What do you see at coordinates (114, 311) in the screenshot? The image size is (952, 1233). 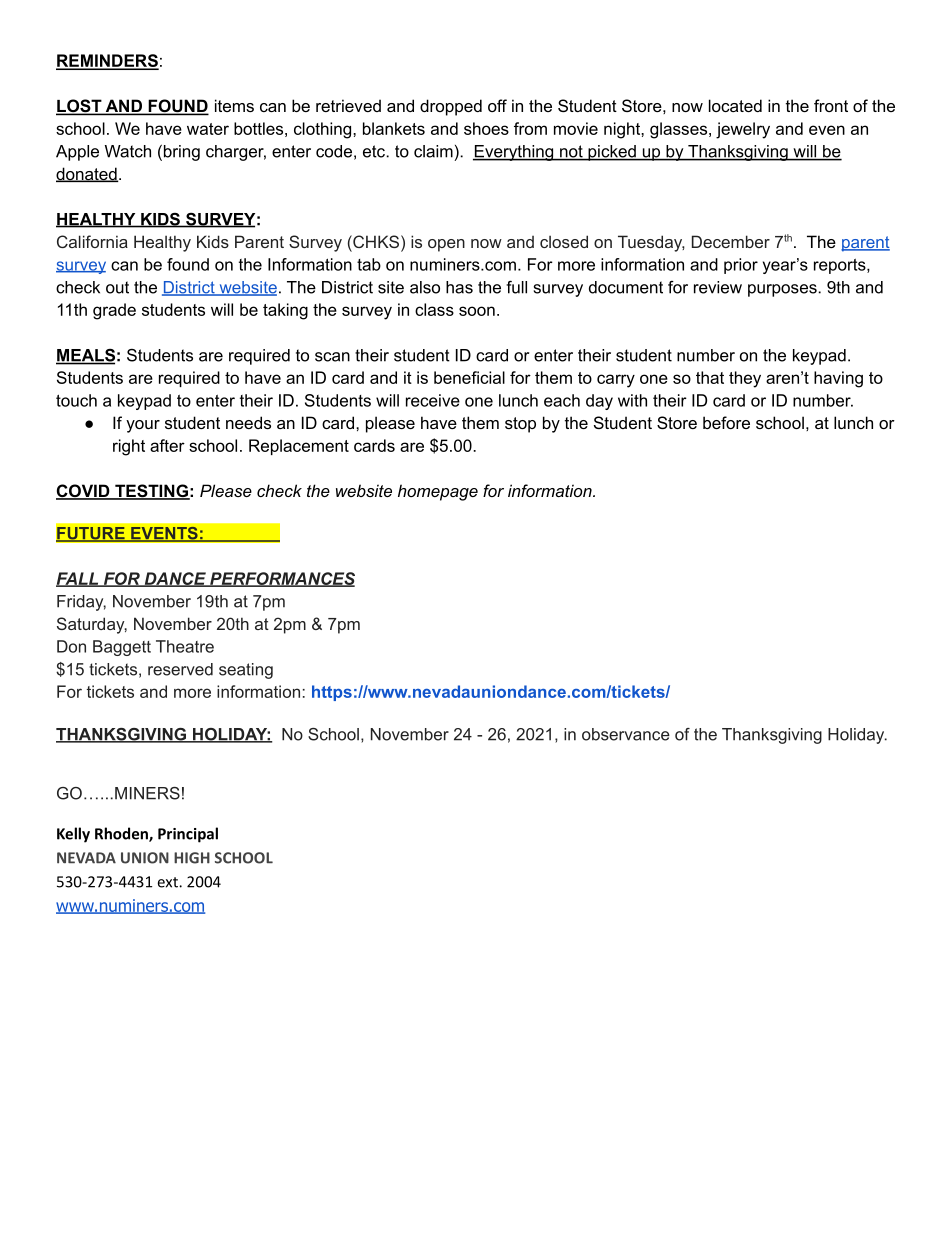 I see `grade` at bounding box center [114, 311].
